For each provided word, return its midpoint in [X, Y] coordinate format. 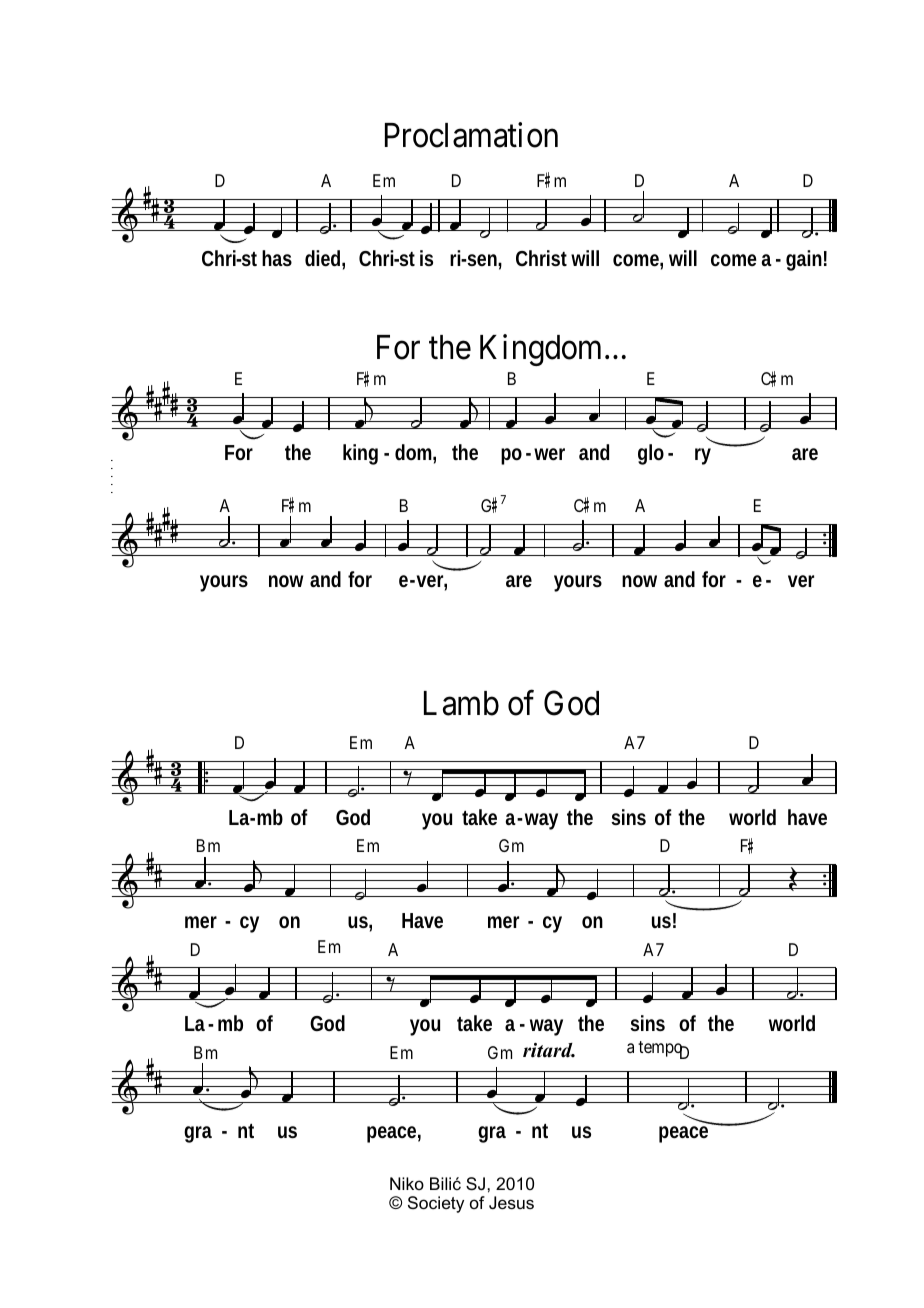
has [277, 258]
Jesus [511, 1203]
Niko [407, 1183]
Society [436, 1204]
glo [651, 454]
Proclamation [471, 135]
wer [549, 454]
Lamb [461, 703]
